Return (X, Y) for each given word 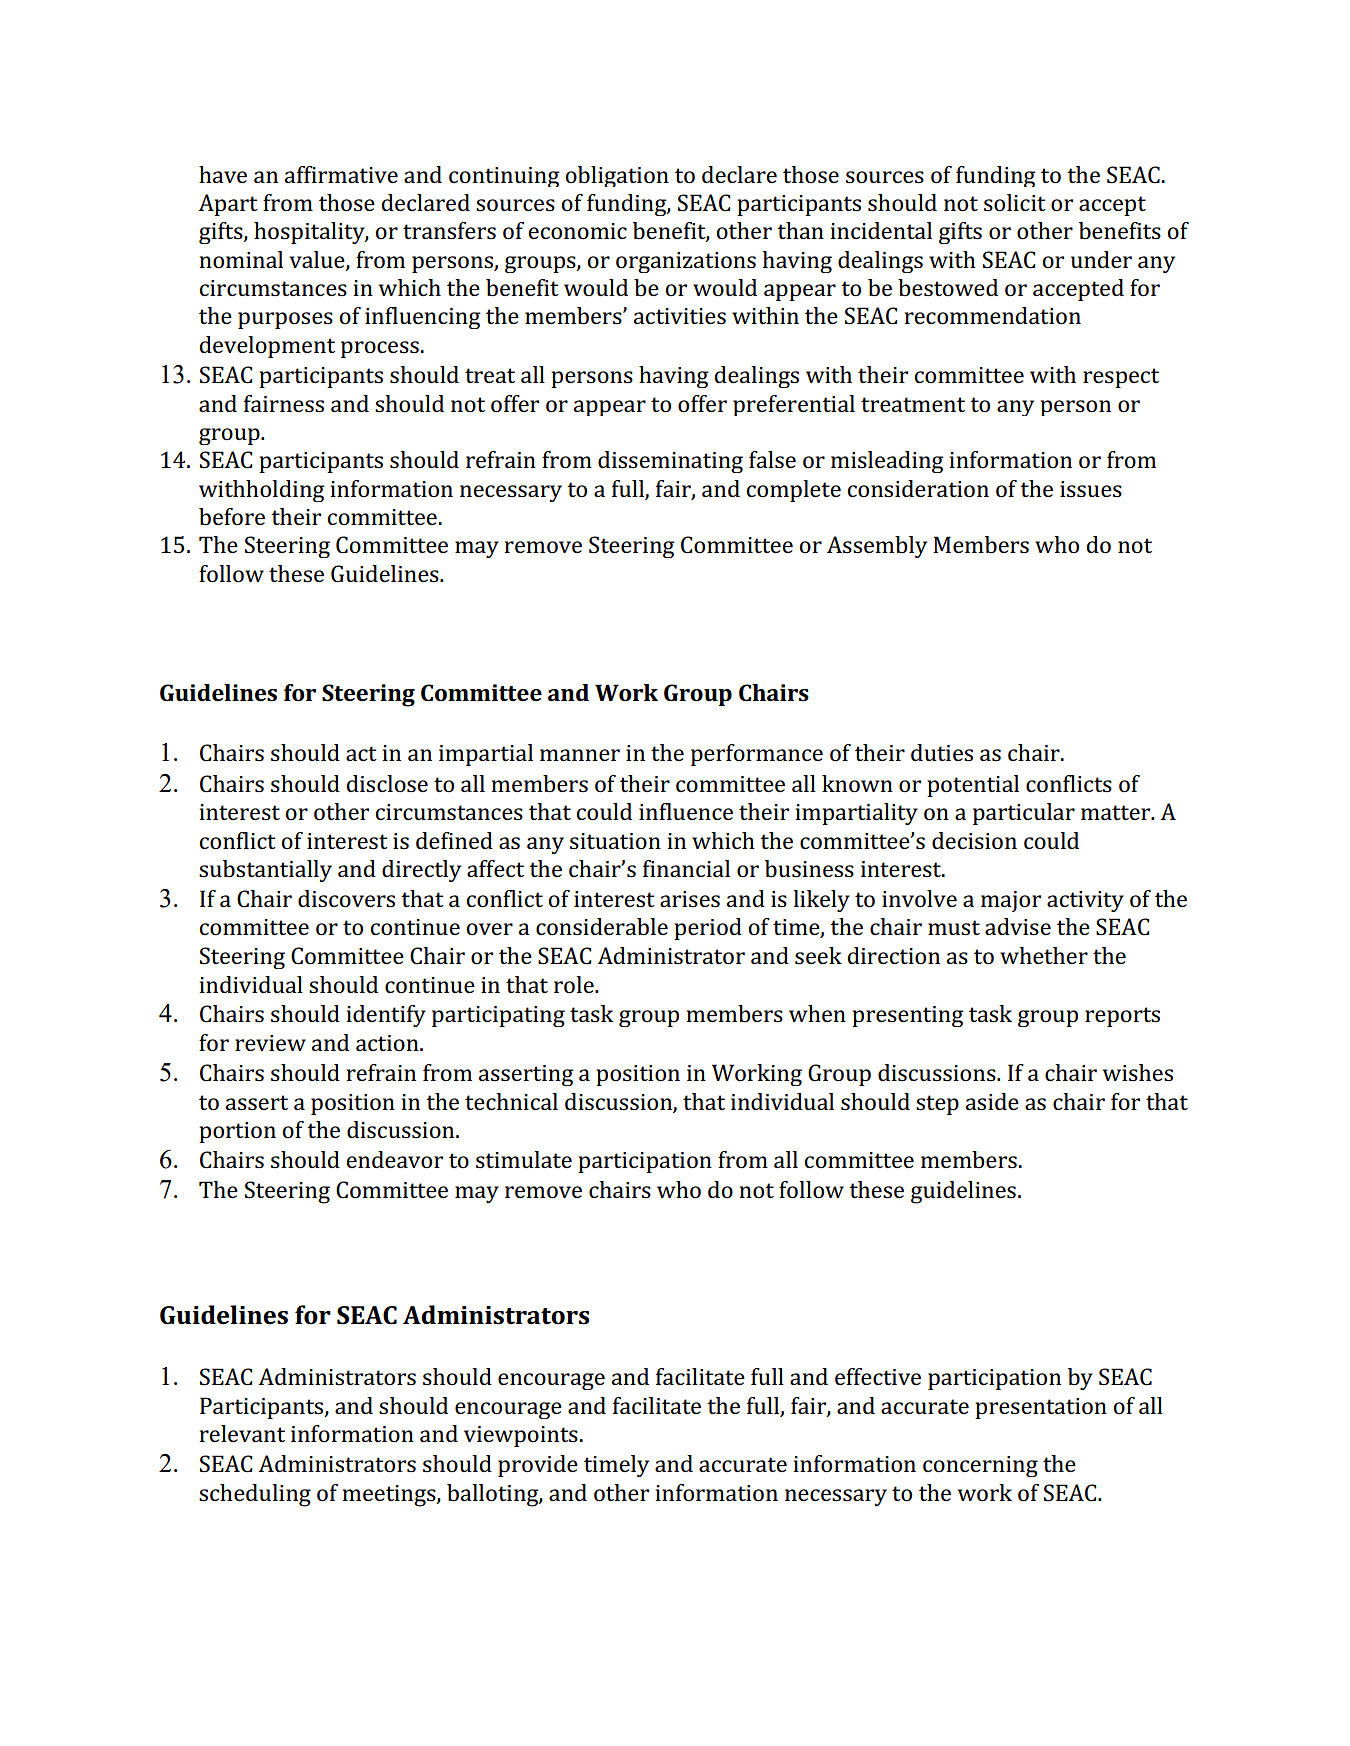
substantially (265, 871)
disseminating (670, 462)
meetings (390, 1496)
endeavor (394, 1160)
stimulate (524, 1159)
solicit (1015, 203)
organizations (686, 262)
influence (686, 811)
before (232, 517)
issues (1091, 489)
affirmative (341, 174)
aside (992, 1102)
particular (1024, 814)
